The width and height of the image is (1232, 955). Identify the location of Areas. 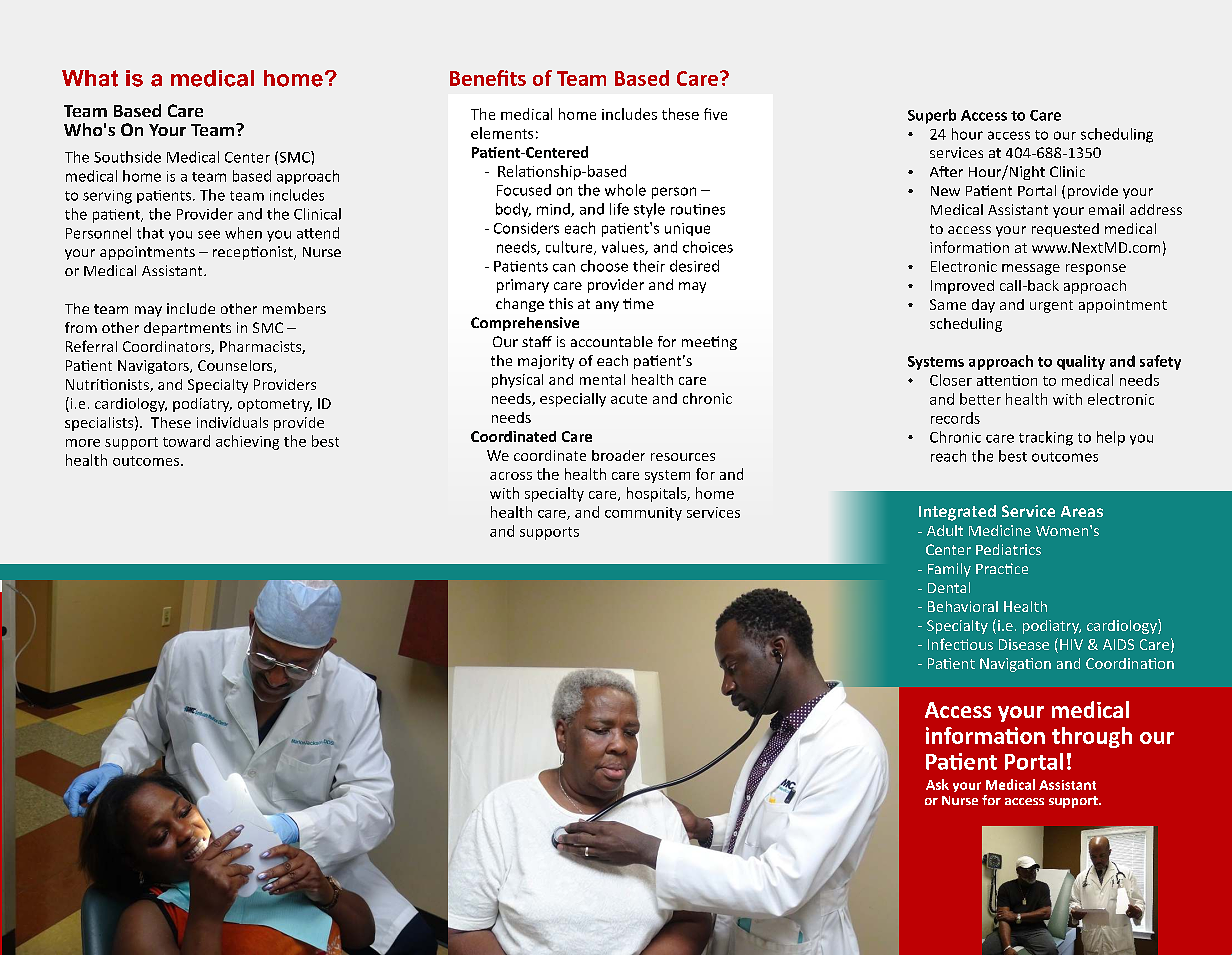
(1082, 511).
